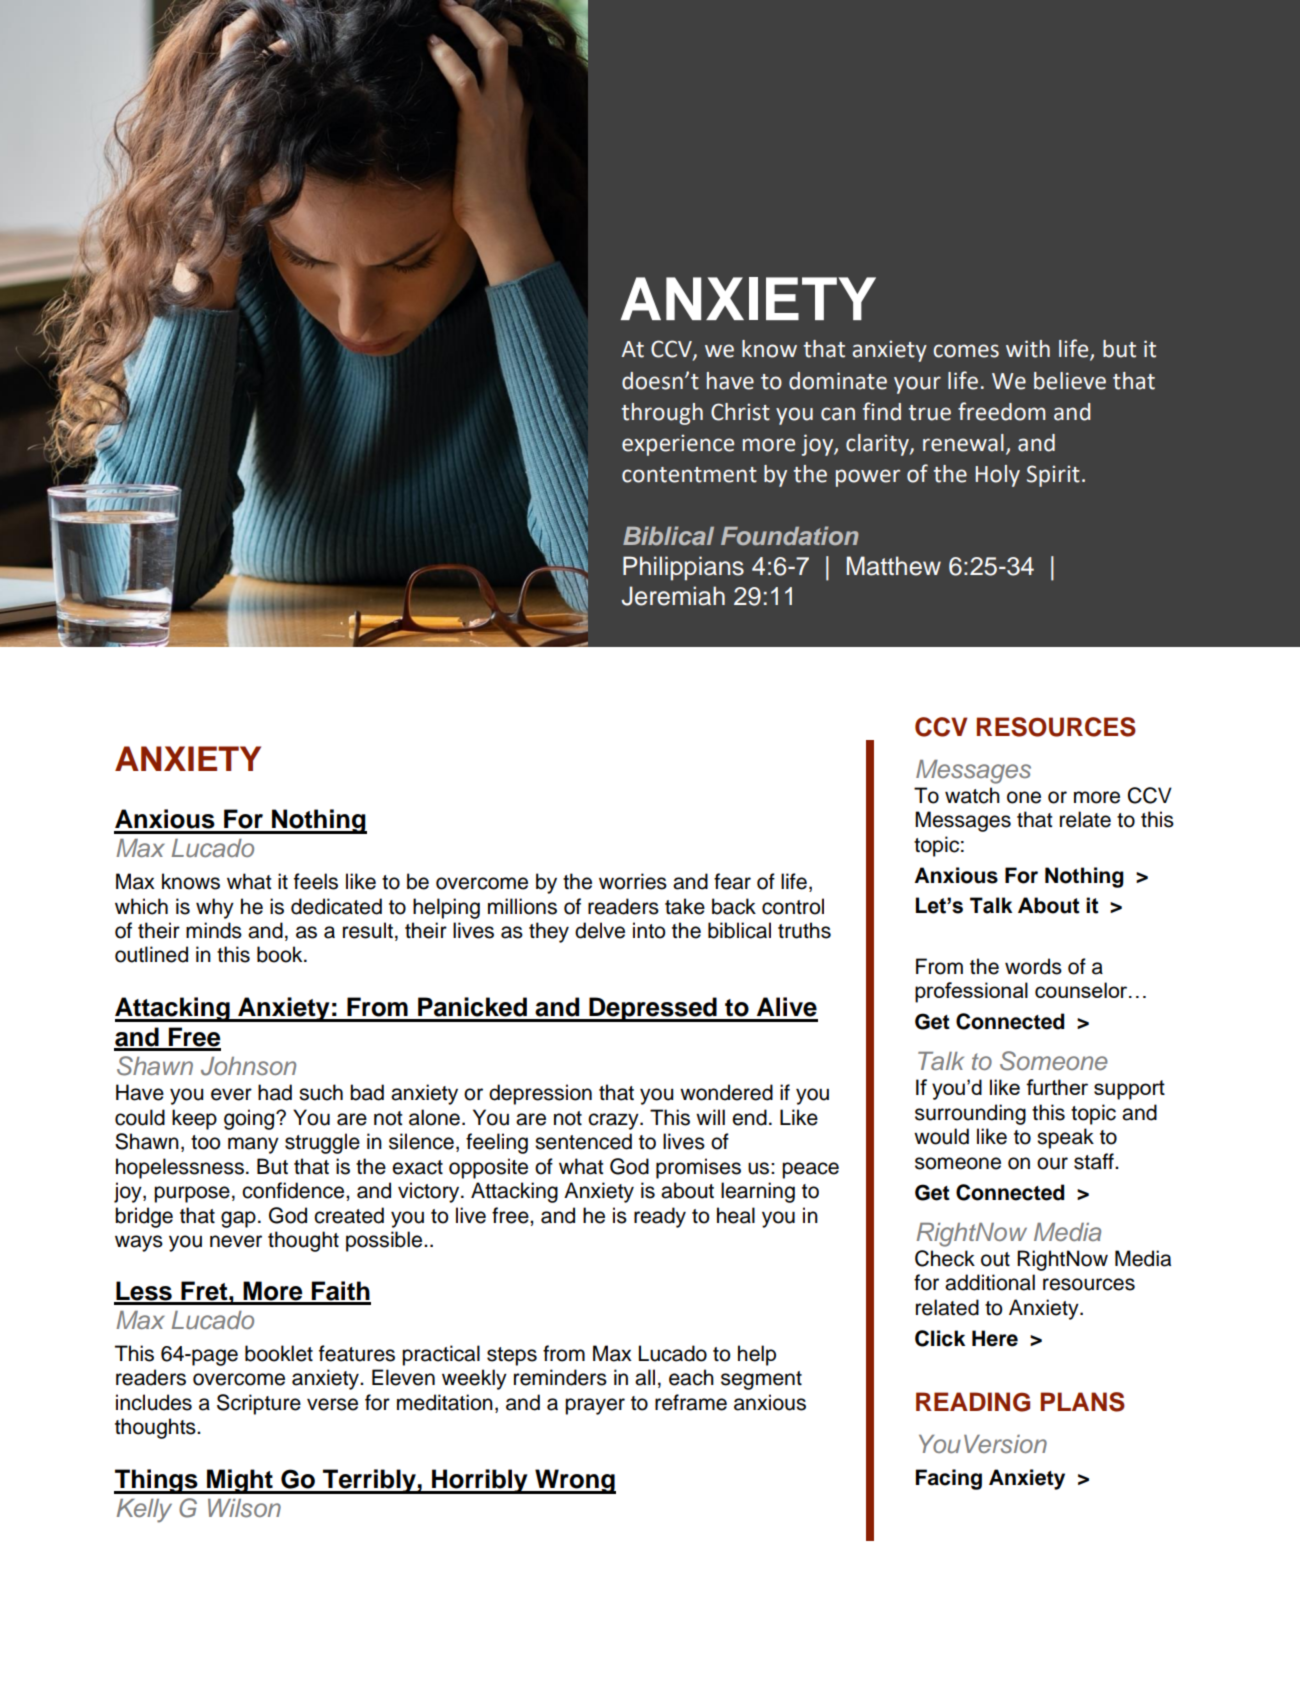 The height and width of the screenshot is (1683, 1300). I want to click on Matthew, so click(894, 566).
